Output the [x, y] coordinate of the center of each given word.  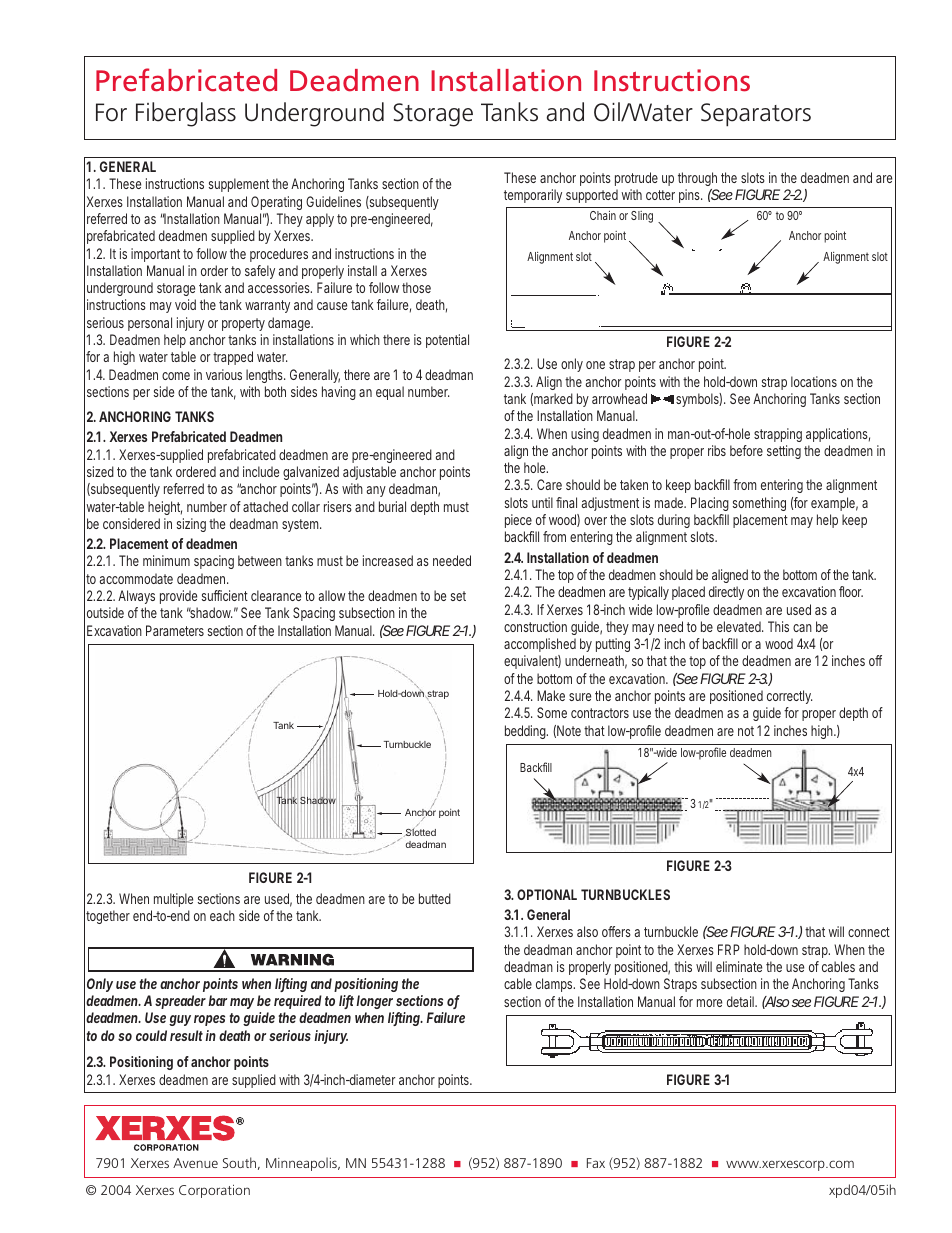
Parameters [175, 630]
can [802, 628]
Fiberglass [186, 114]
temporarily [533, 196]
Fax [596, 1163]
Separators [756, 115]
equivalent [532, 662]
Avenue [195, 1163]
